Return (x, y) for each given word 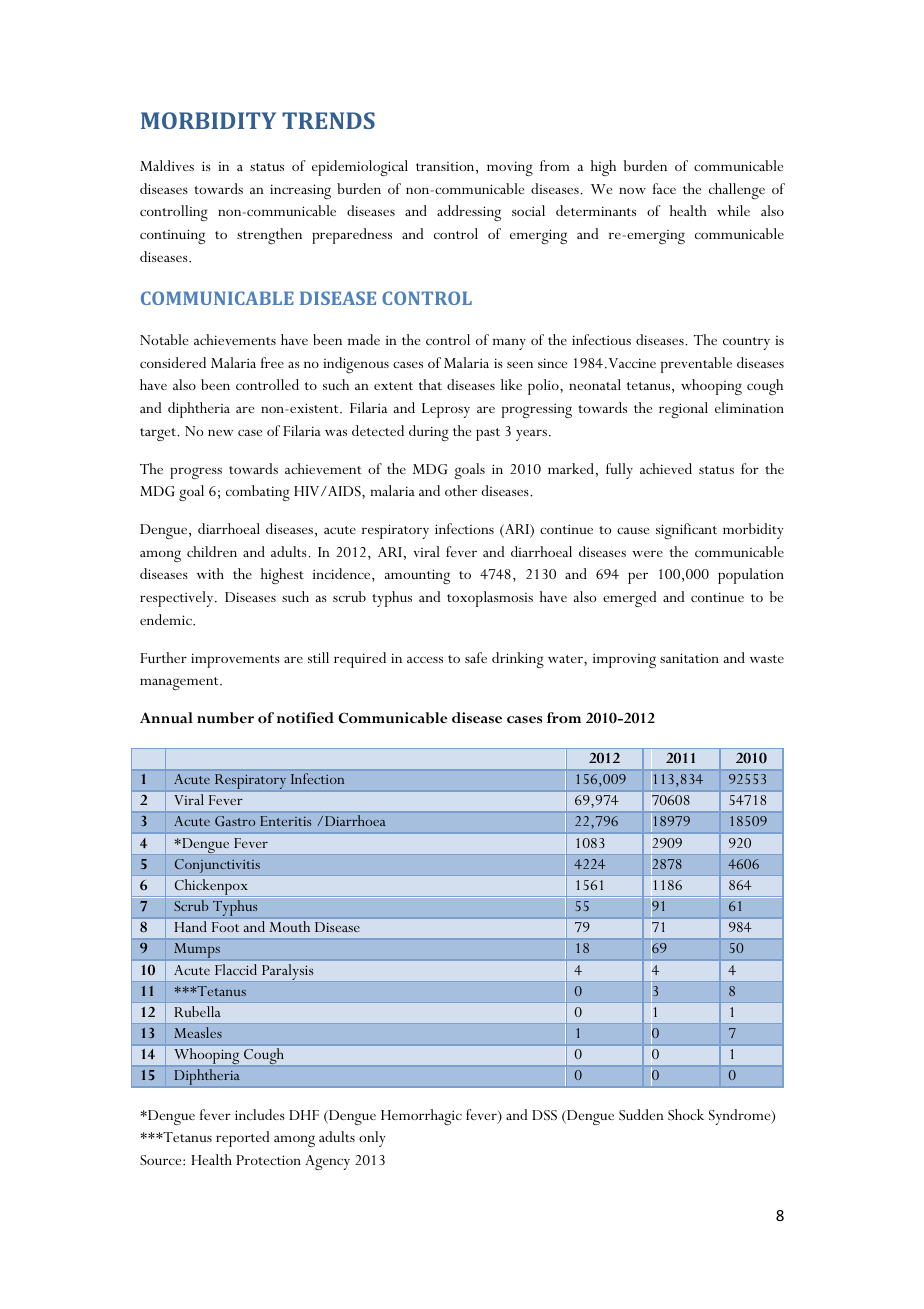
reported (242, 1139)
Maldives (167, 165)
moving (510, 168)
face (664, 188)
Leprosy (446, 410)
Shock (686, 1114)
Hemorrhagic (421, 1117)
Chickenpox (211, 888)
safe (476, 657)
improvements (235, 660)
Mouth (290, 926)
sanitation (689, 658)
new (220, 432)
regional (683, 410)
